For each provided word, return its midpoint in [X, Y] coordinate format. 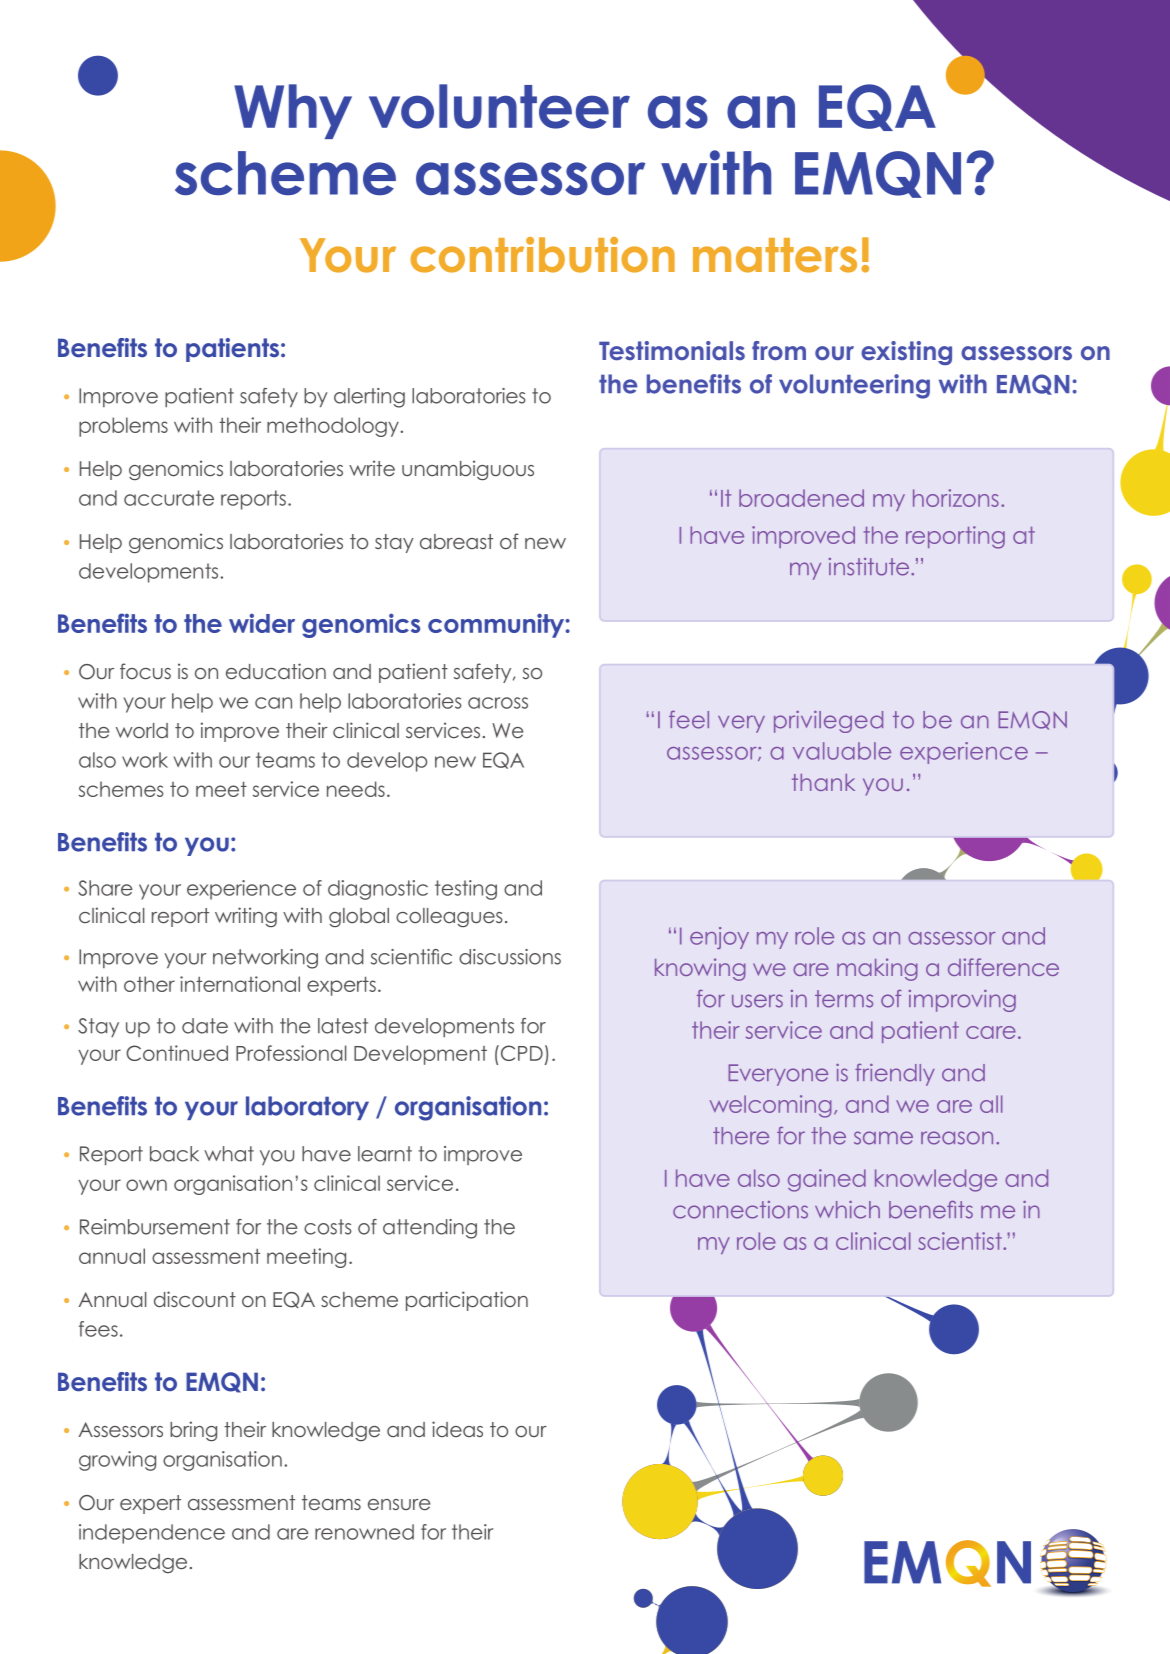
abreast [456, 541]
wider [262, 623]
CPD [520, 1053]
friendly [895, 1075]
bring [193, 1431]
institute [870, 567]
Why [293, 111]
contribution [542, 255]
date [205, 1026]
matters [775, 255]
